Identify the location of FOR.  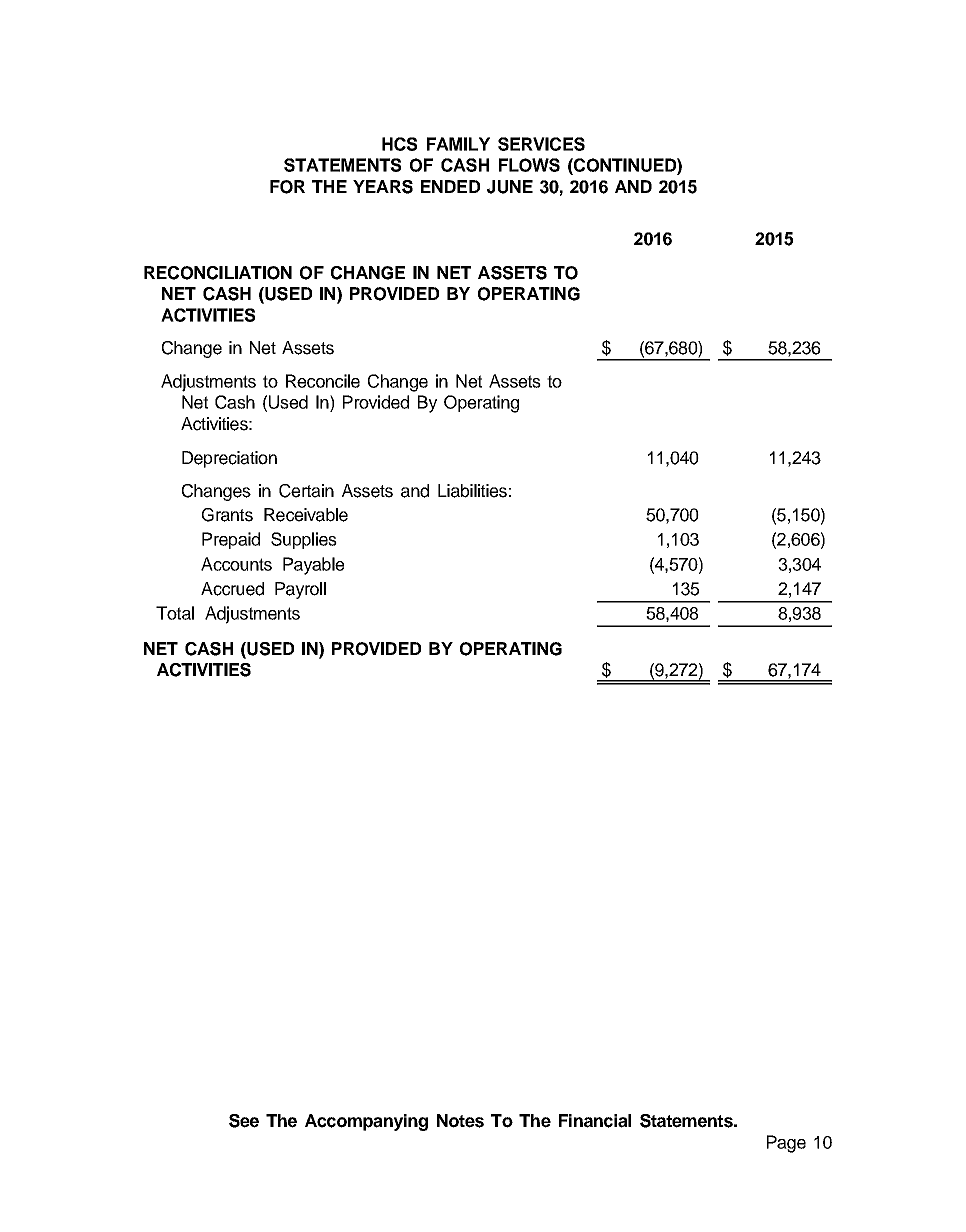
(287, 187).
